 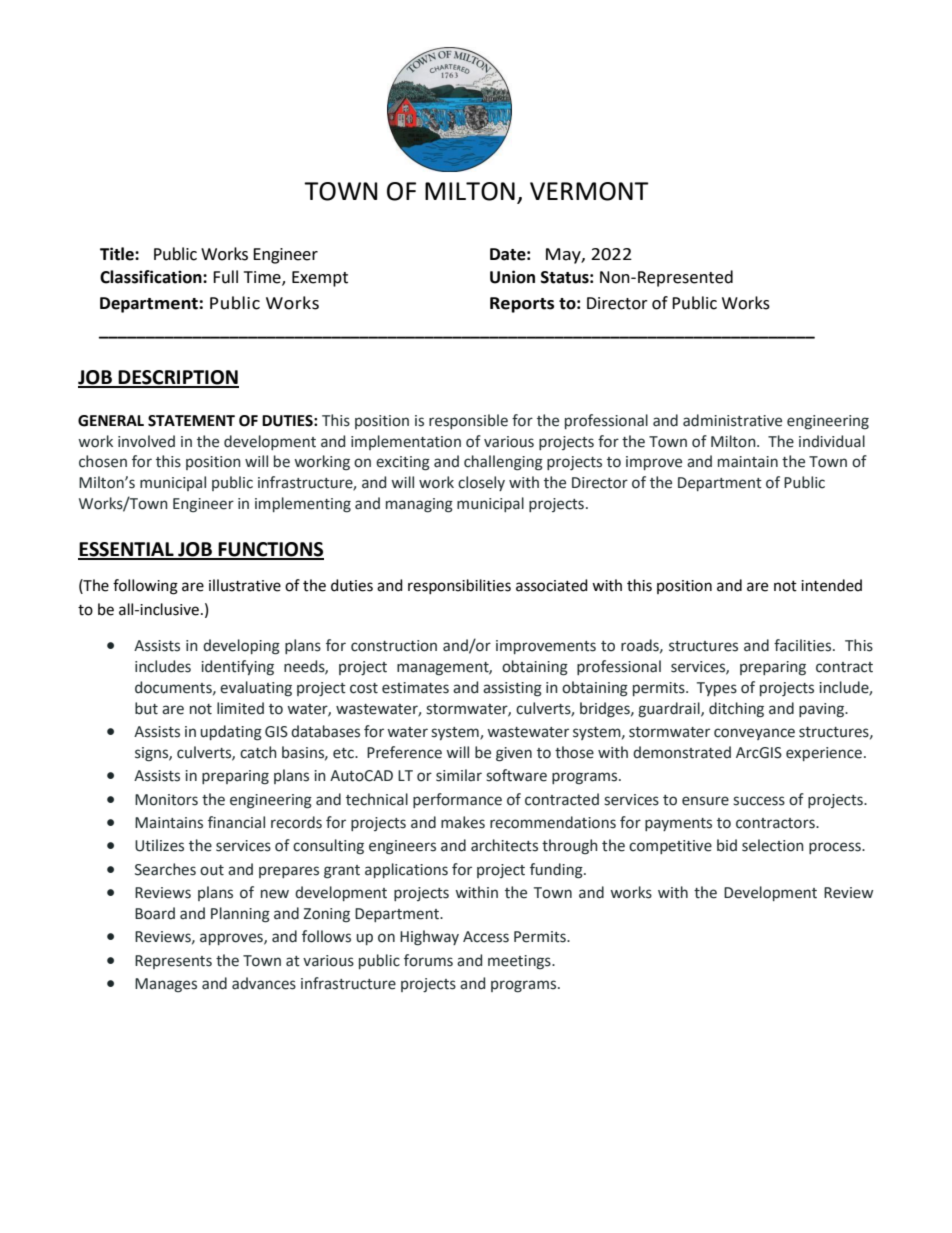 I want to click on VERMONT, so click(x=589, y=191).
